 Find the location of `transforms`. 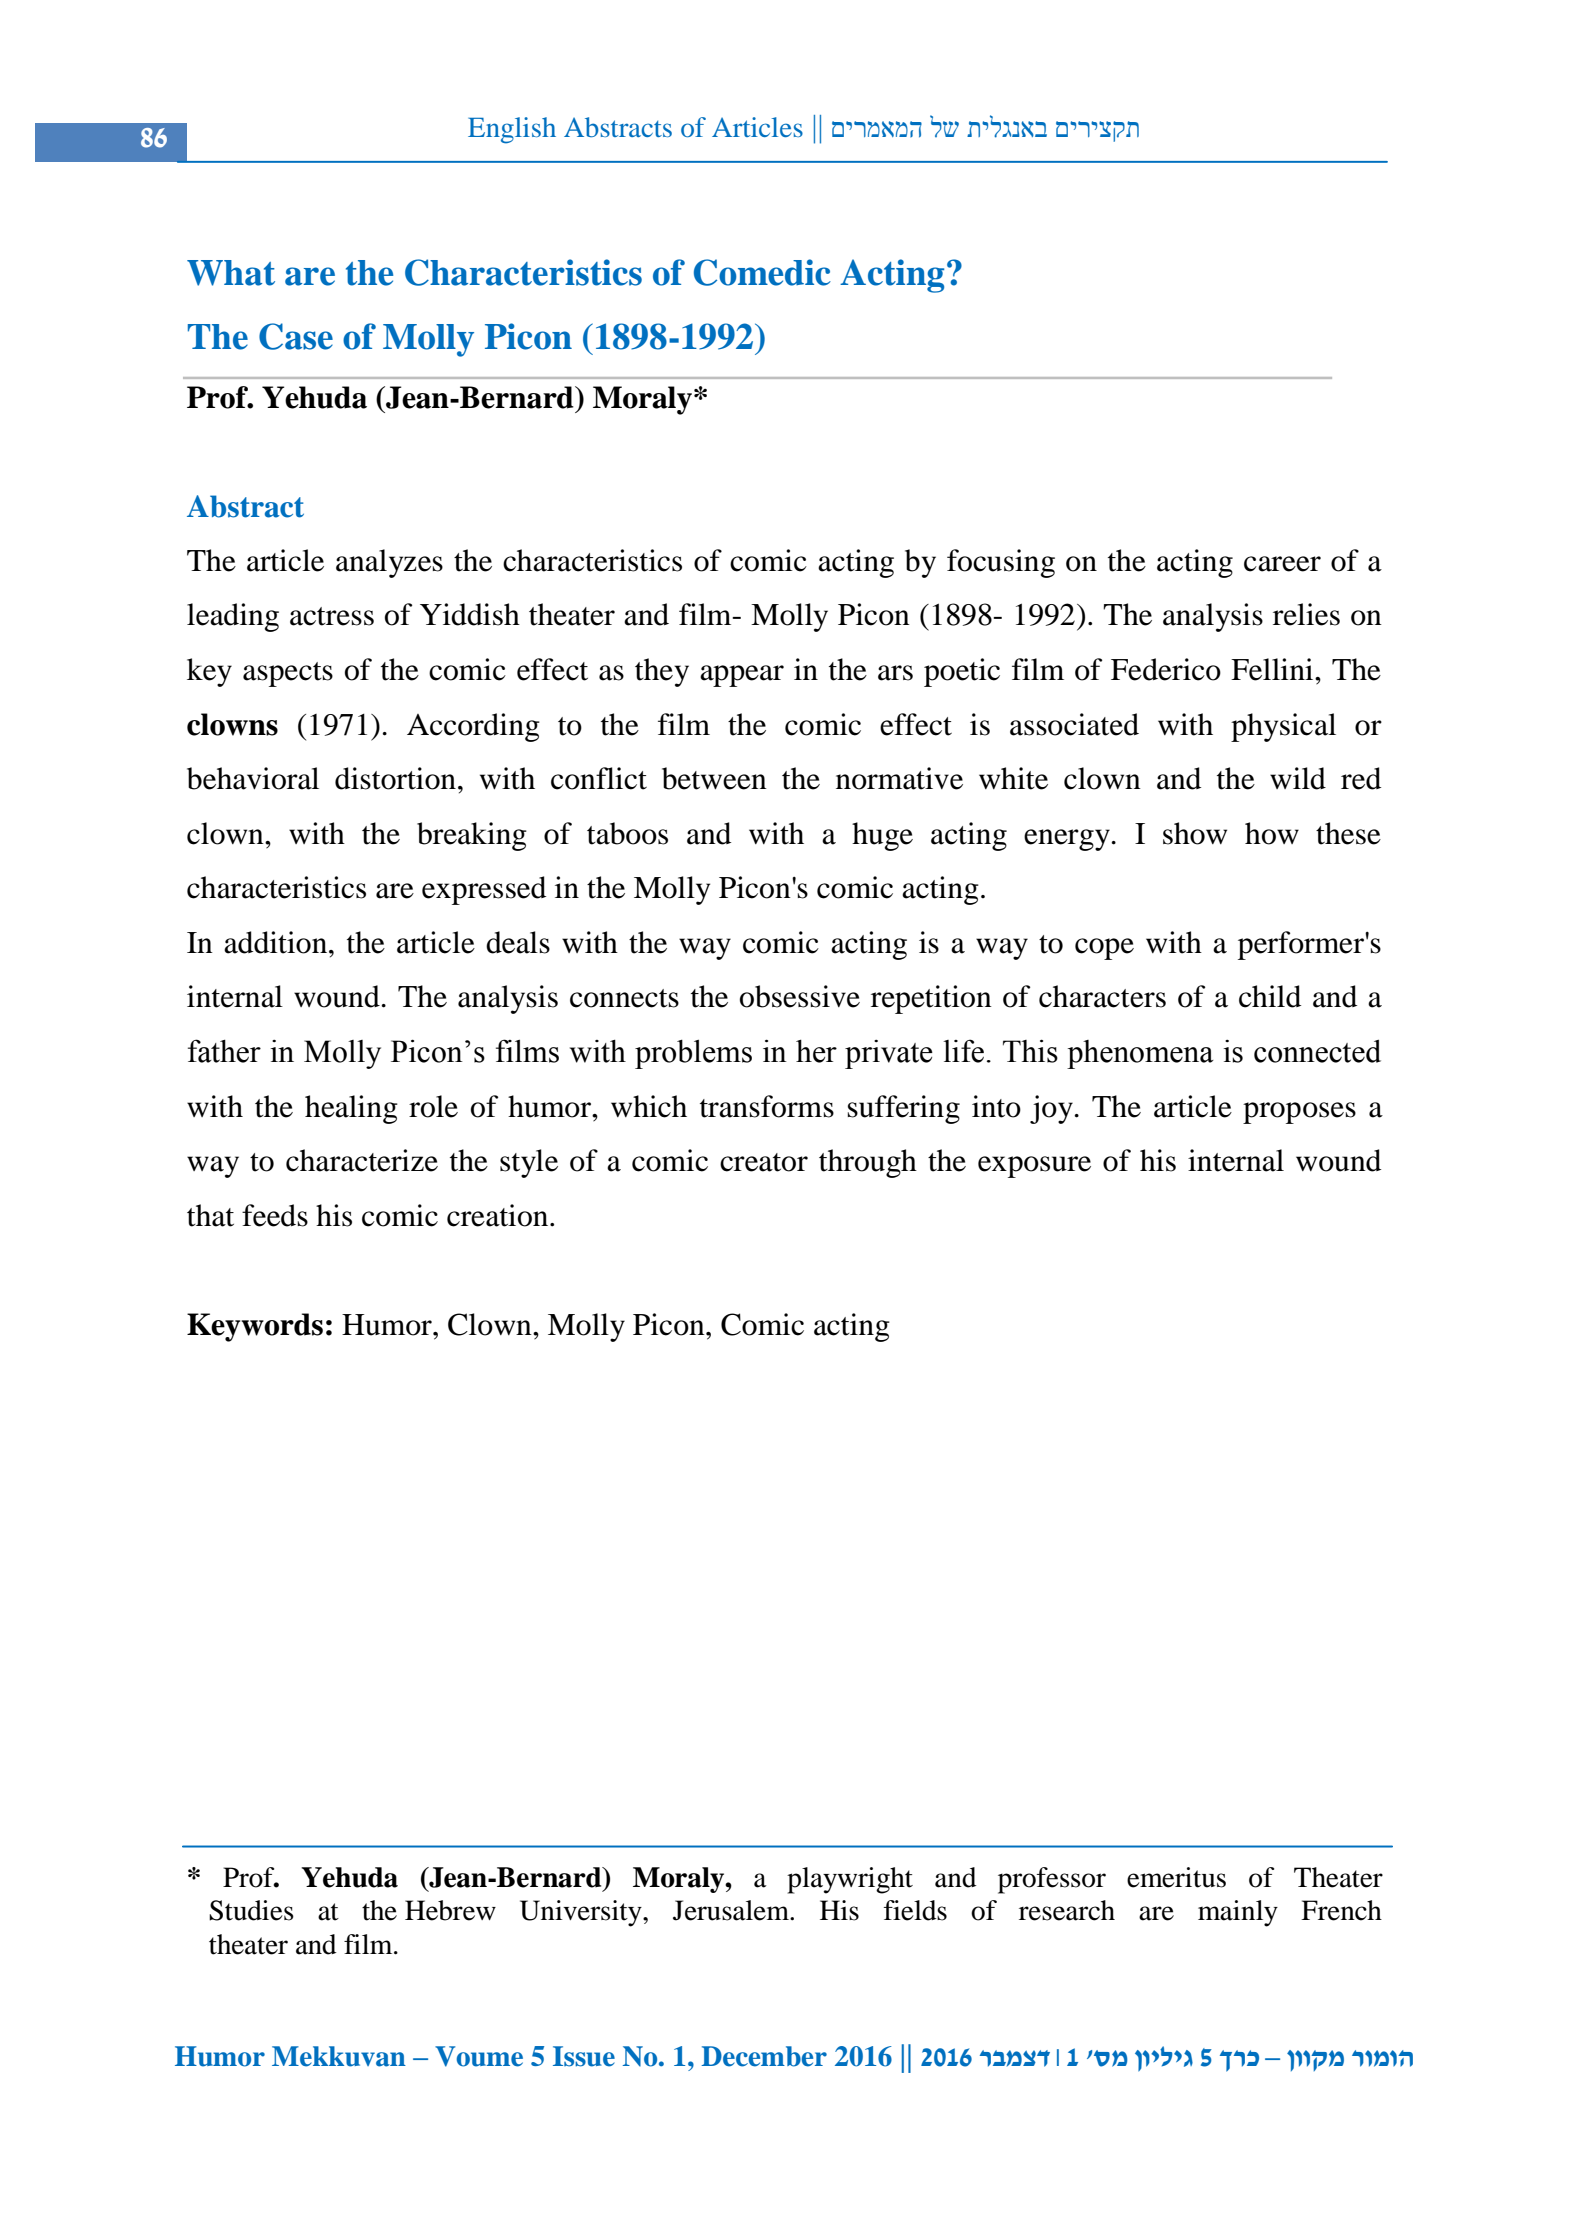

transforms is located at coordinates (767, 1106).
